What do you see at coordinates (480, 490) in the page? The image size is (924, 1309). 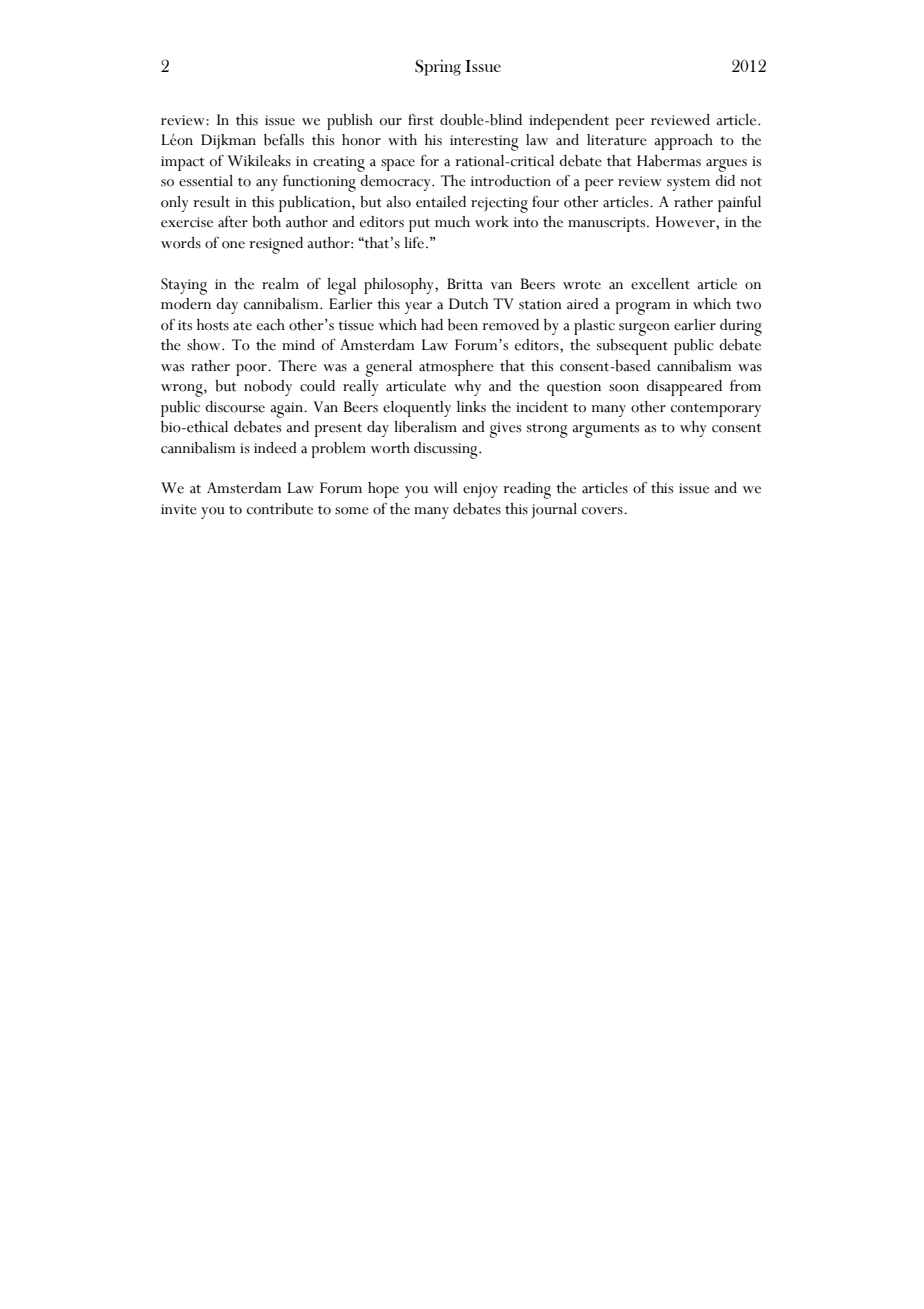 I see `enjoy` at bounding box center [480, 490].
